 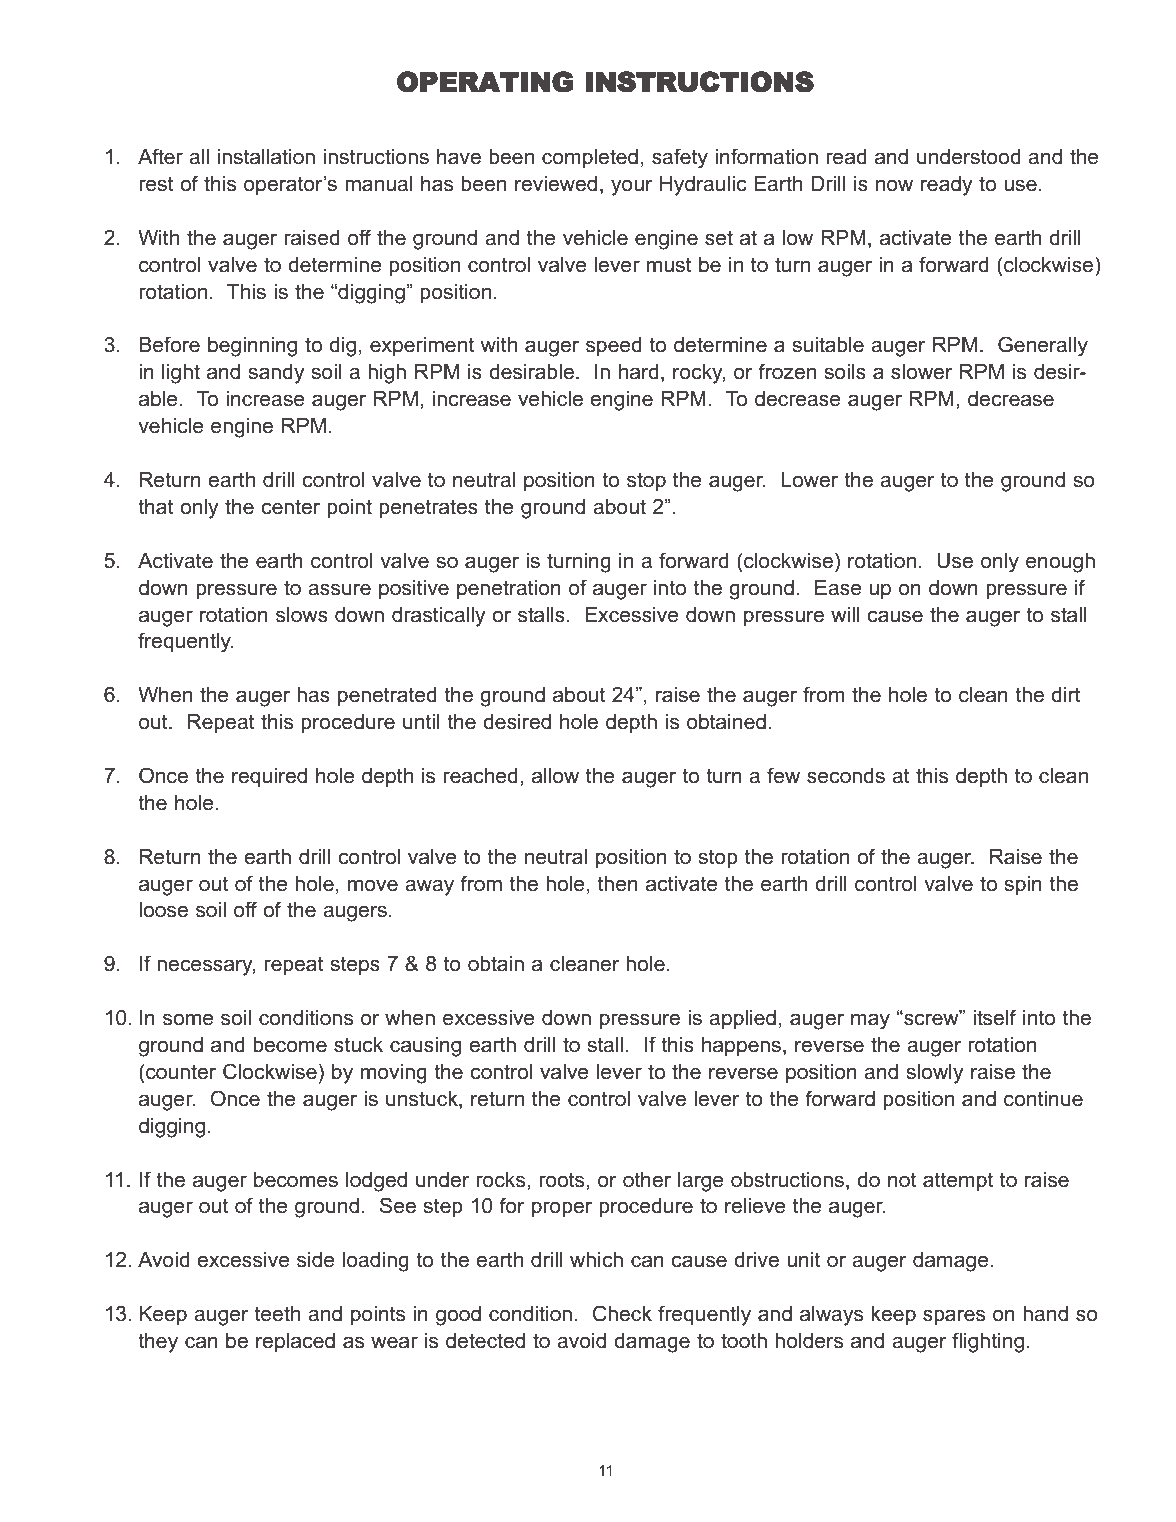 I want to click on spares, so click(x=954, y=1318).
